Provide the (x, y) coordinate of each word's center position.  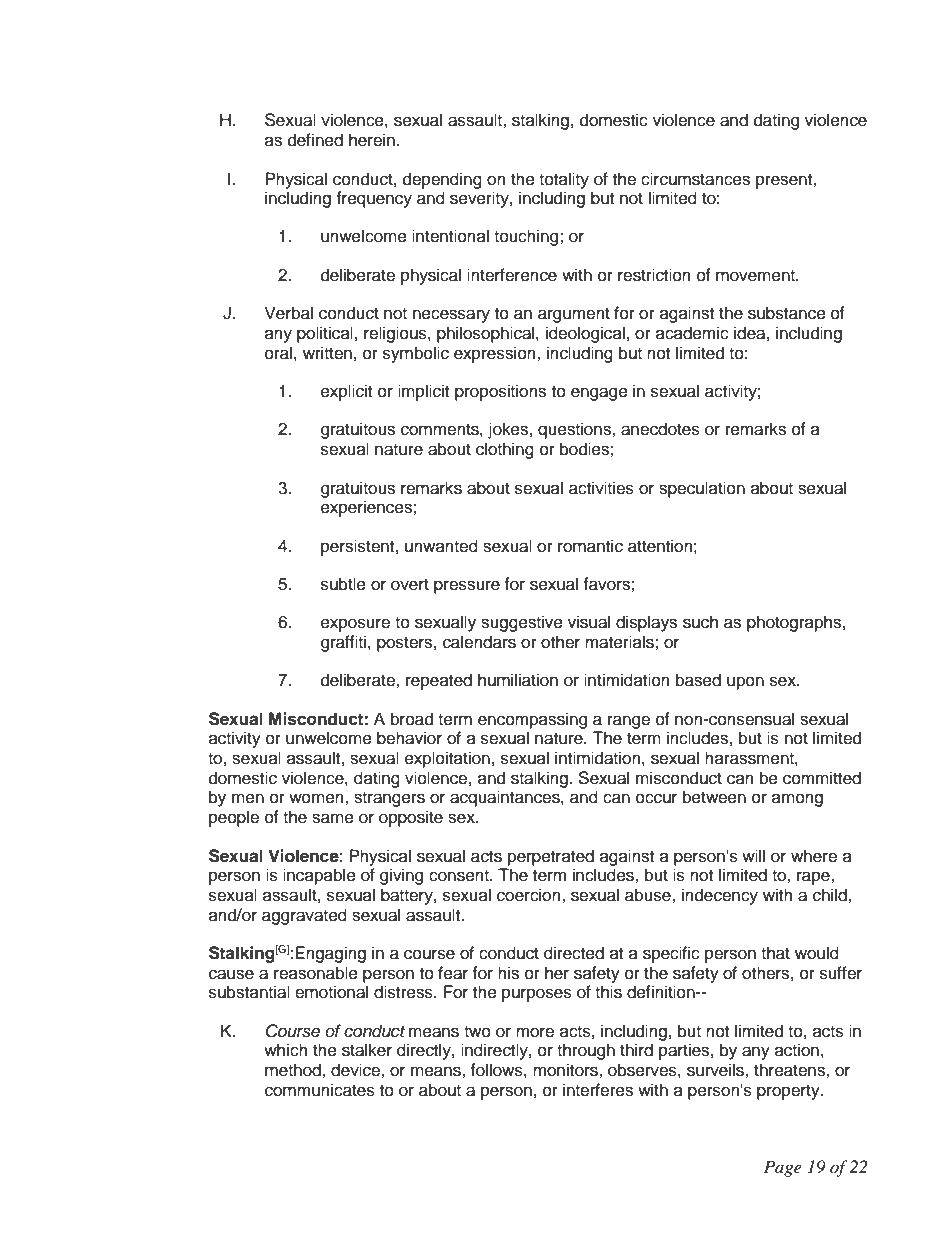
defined (315, 140)
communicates (320, 1090)
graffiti (343, 643)
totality (564, 180)
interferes (598, 1090)
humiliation (518, 680)
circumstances (695, 179)
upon (745, 683)
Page (783, 1168)
